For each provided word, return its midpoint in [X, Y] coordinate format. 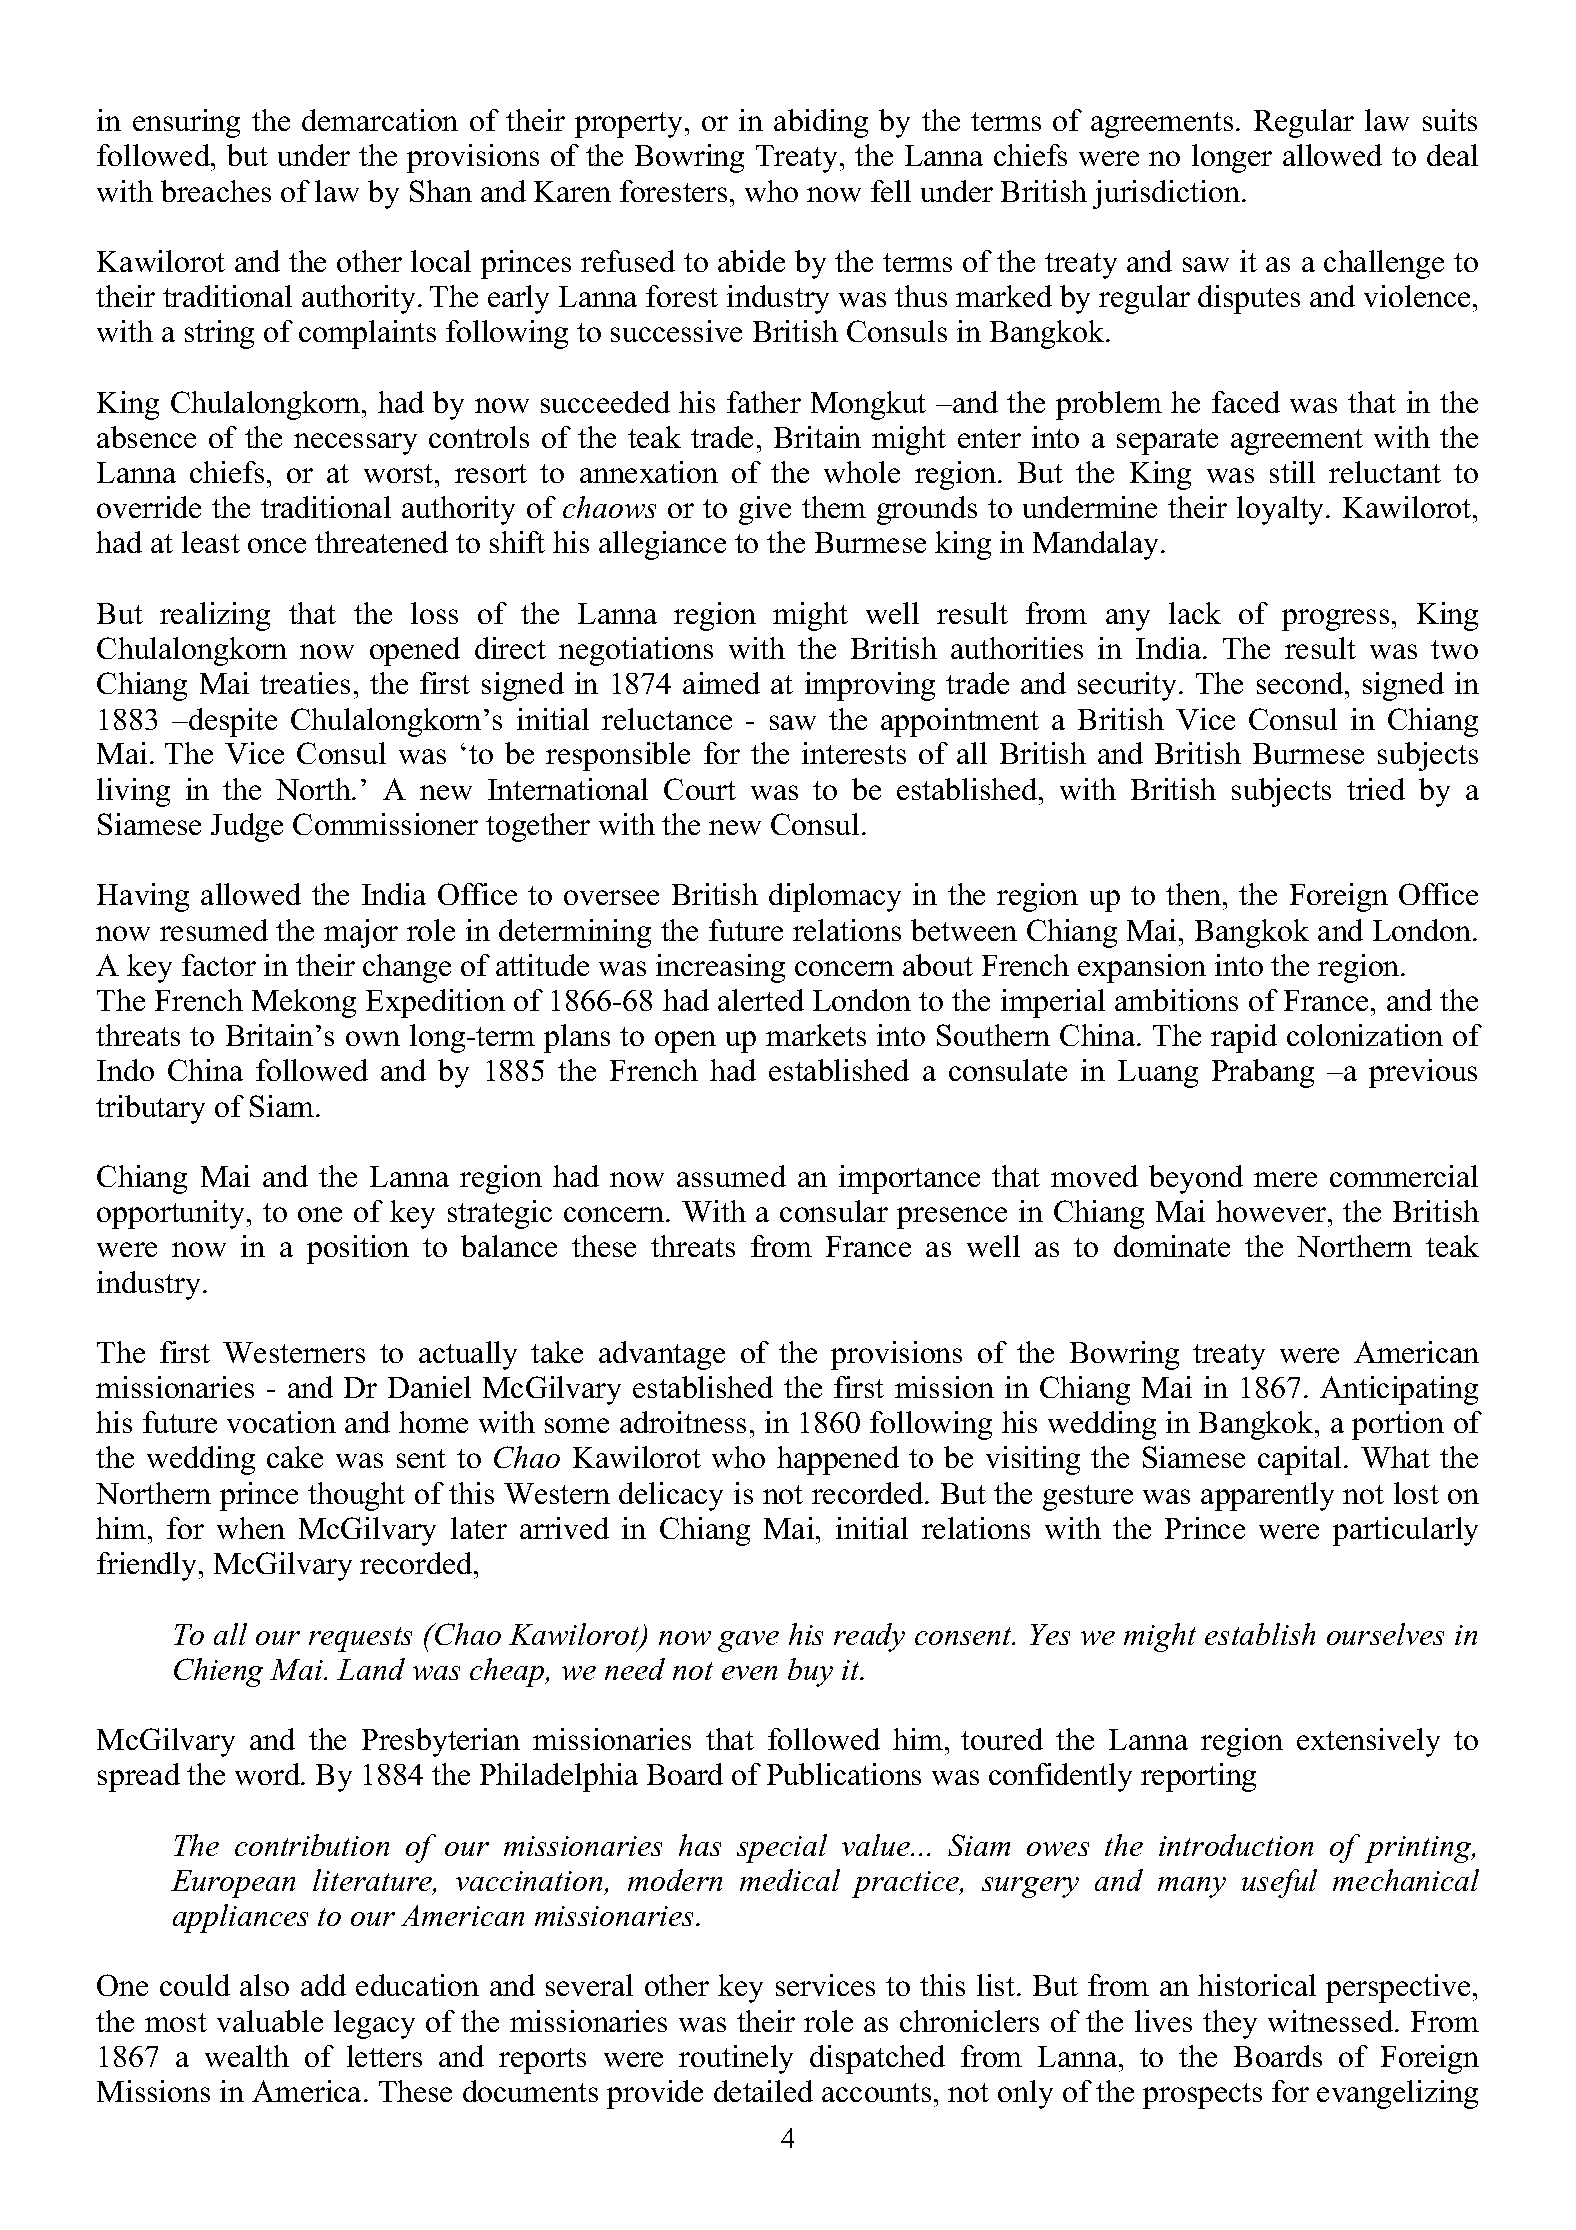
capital [1299, 1460]
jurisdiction [1166, 194]
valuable [270, 2021]
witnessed [1332, 2021]
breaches [216, 191]
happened [838, 1460]
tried [1376, 789]
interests [854, 753]
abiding [821, 123]
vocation [281, 1422]
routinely [736, 2059]
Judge [247, 827]
